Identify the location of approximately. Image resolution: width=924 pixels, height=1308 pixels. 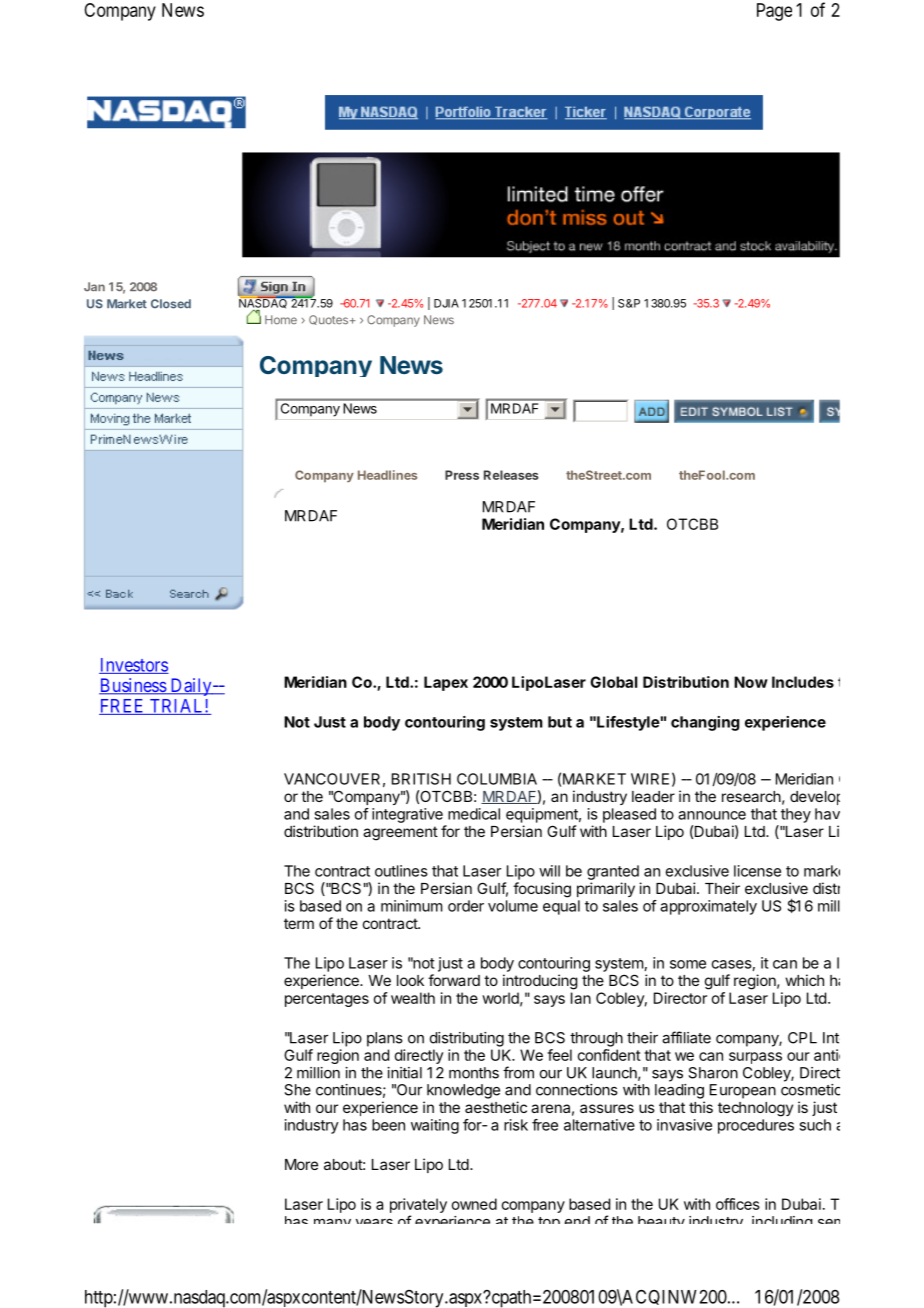
(708, 907).
